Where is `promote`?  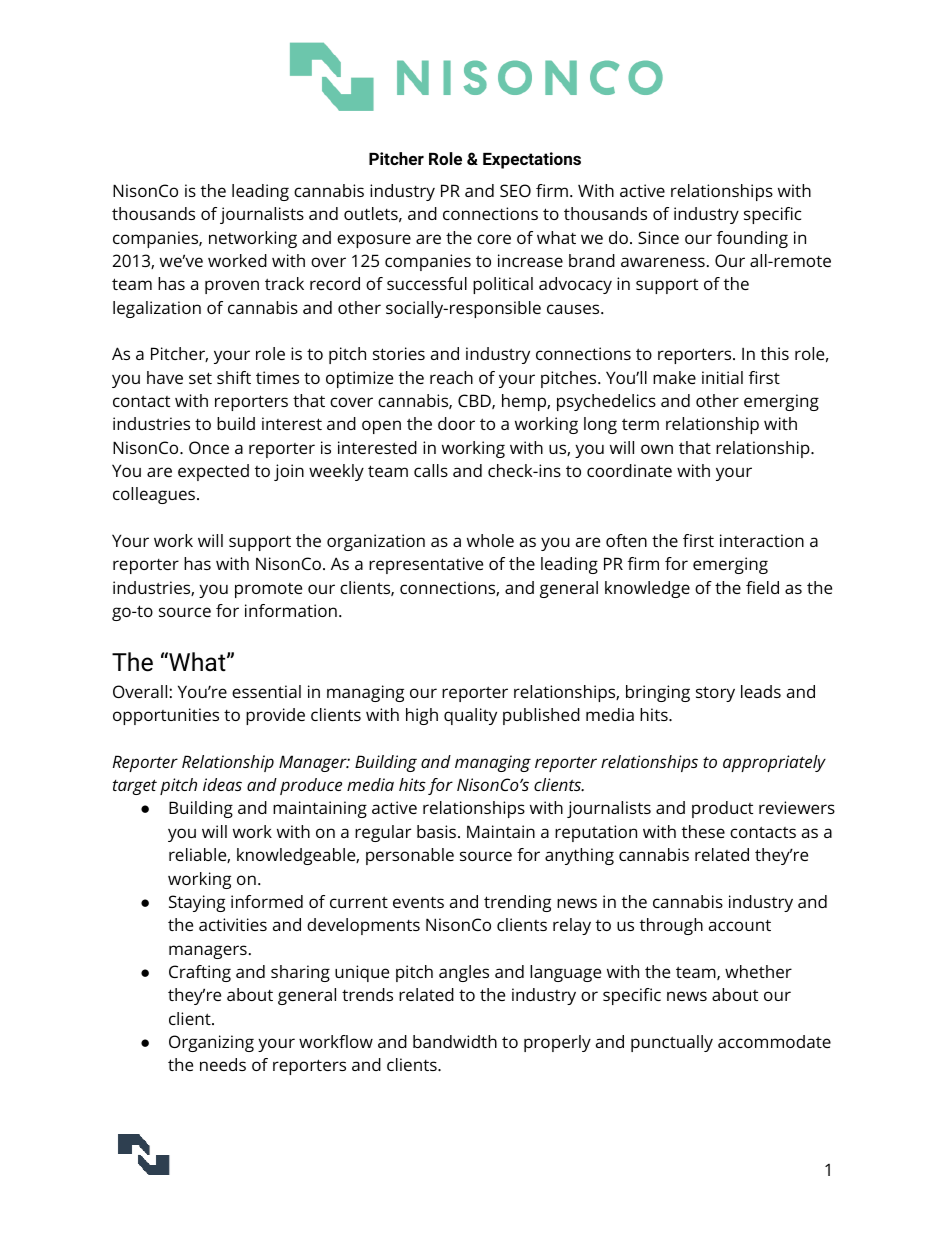 promote is located at coordinates (268, 590).
